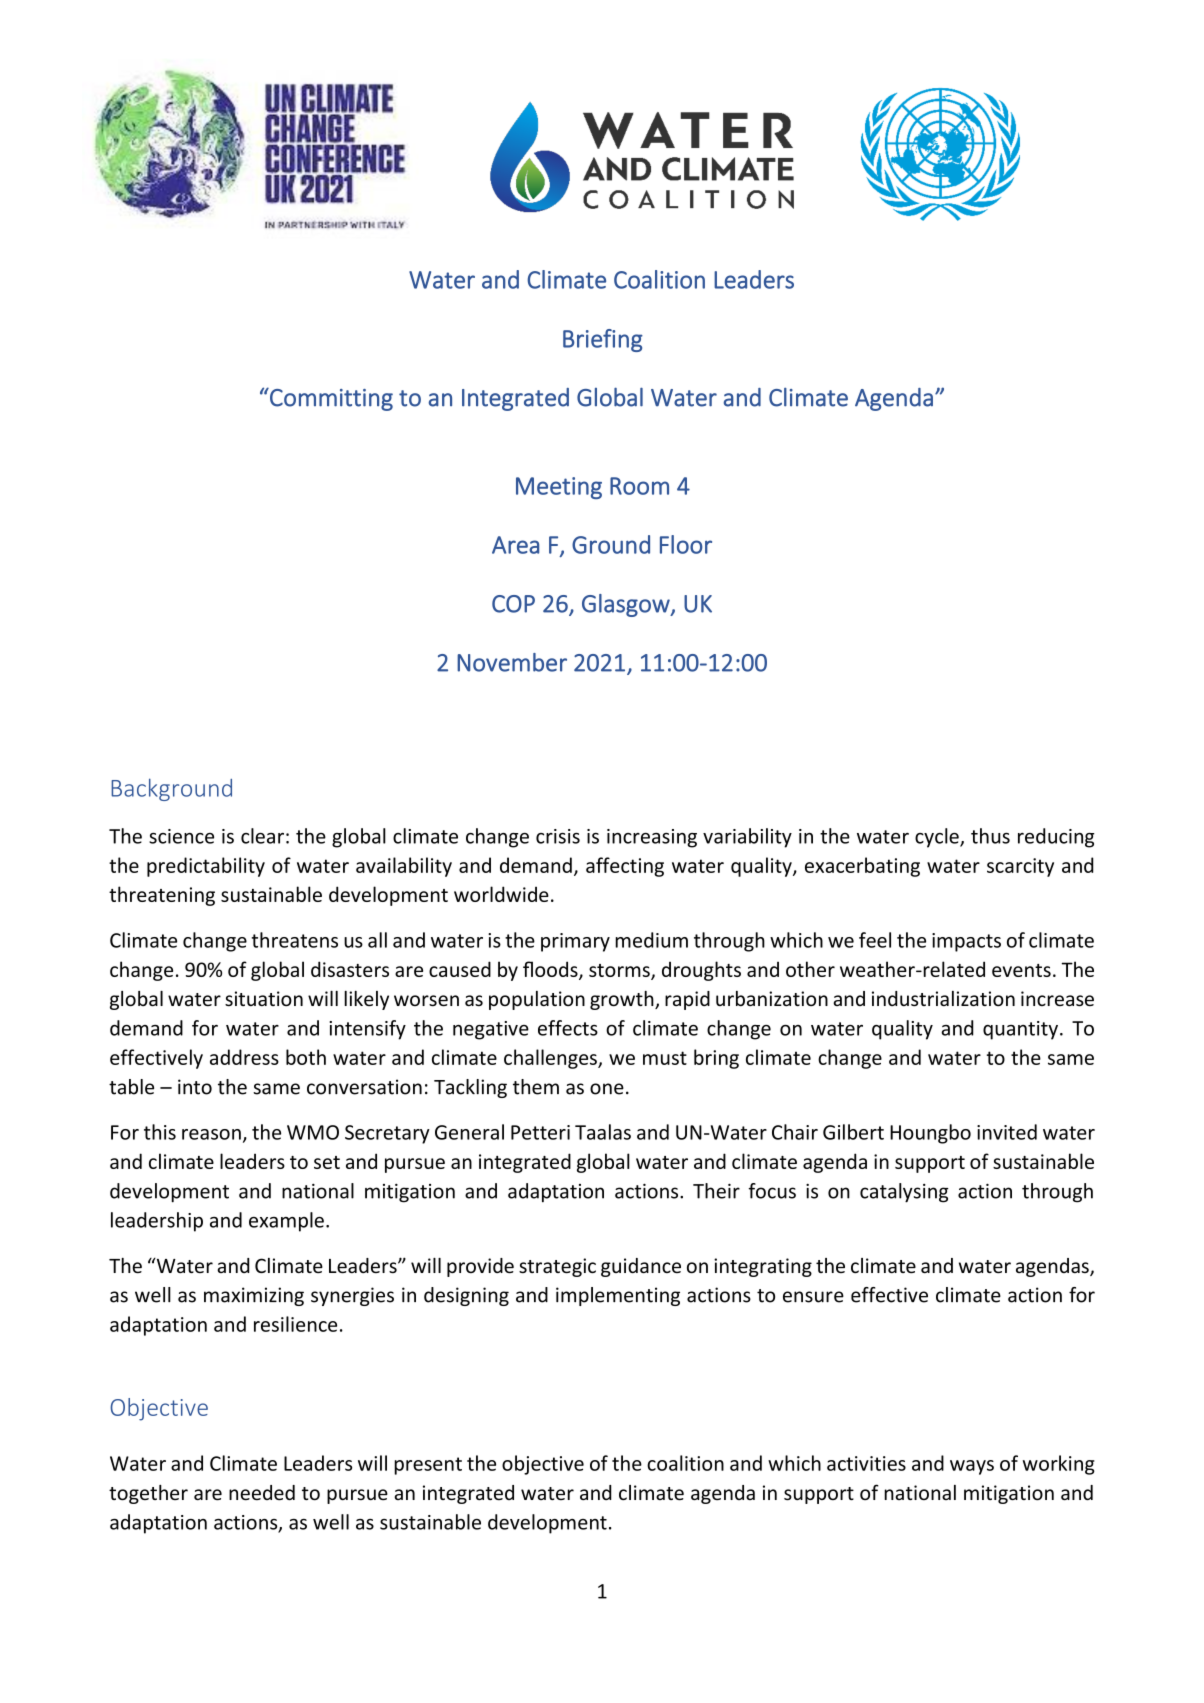  What do you see at coordinates (262, 1493) in the page?
I see `needed` at bounding box center [262, 1493].
